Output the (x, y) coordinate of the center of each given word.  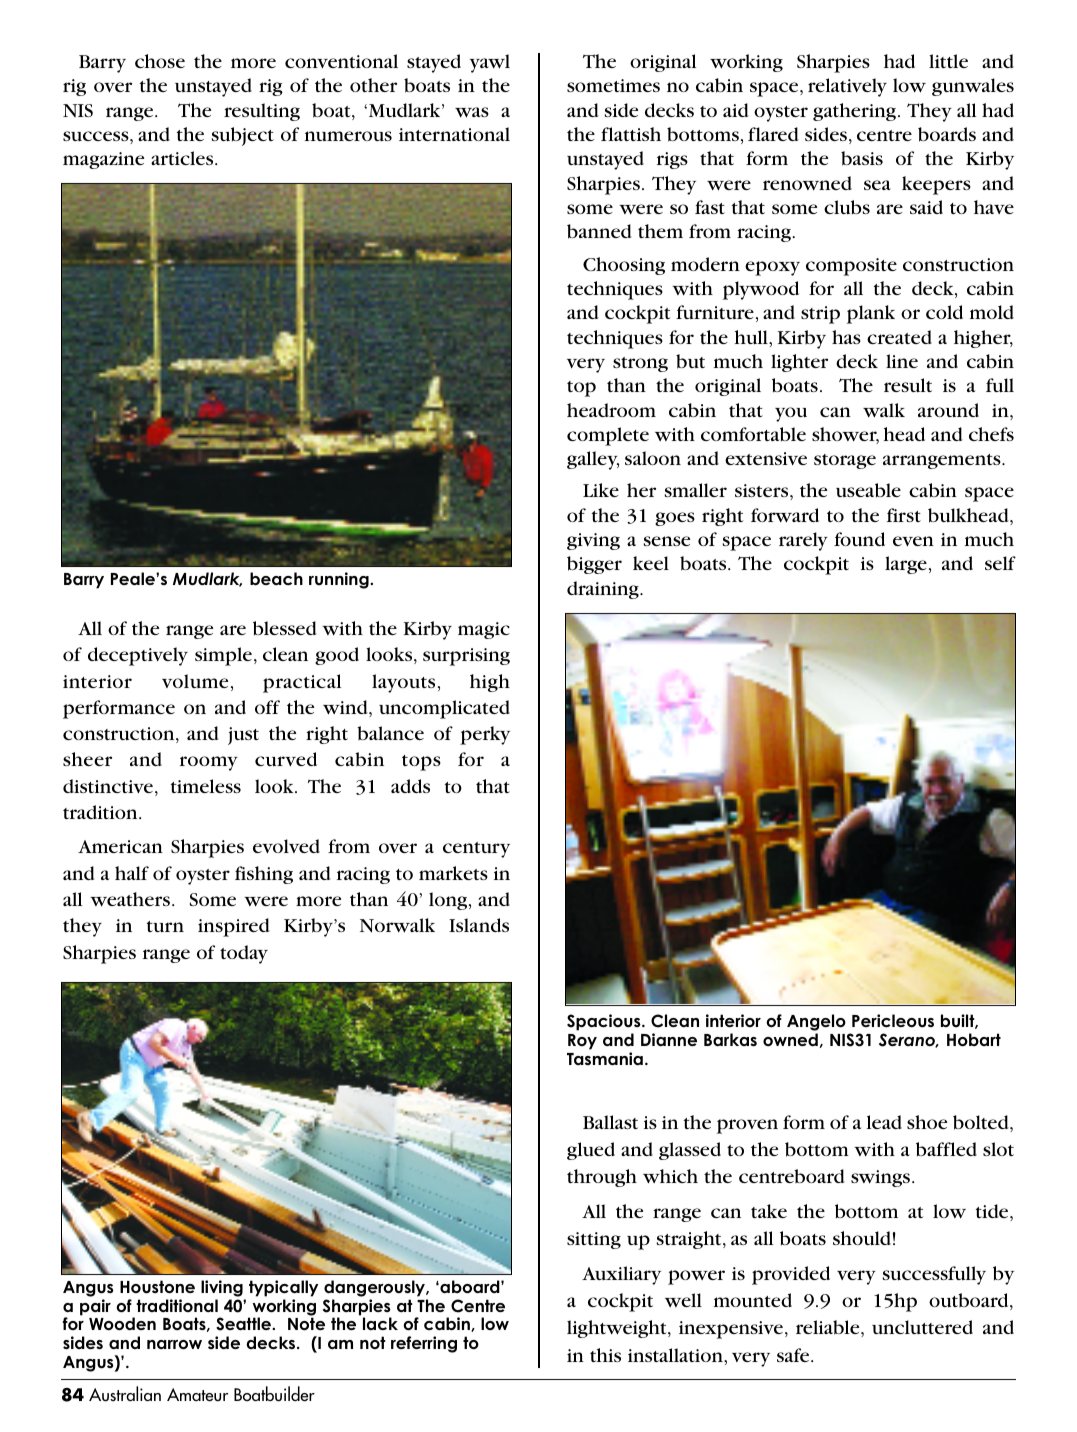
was (472, 112)
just (243, 736)
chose (160, 61)
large (906, 565)
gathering (854, 112)
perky (485, 735)
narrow (174, 1345)
